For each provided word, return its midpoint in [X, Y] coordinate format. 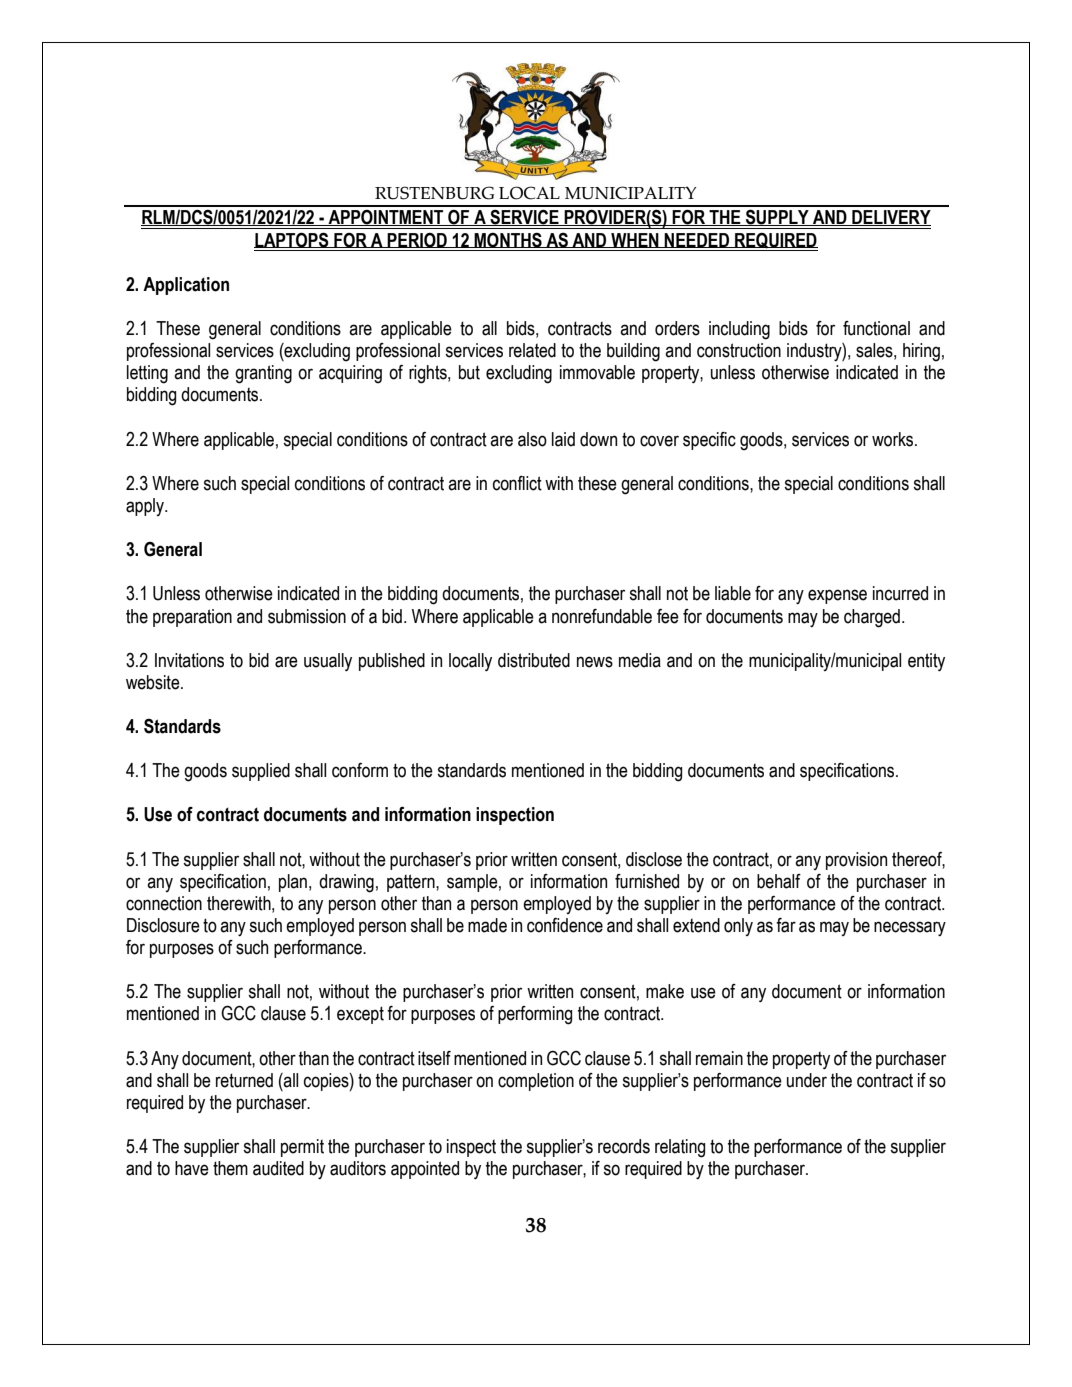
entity [926, 662]
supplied [261, 772]
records [624, 1146]
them [230, 1168]
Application [186, 286]
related [532, 350]
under [807, 1080]
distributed [534, 660]
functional [876, 328]
